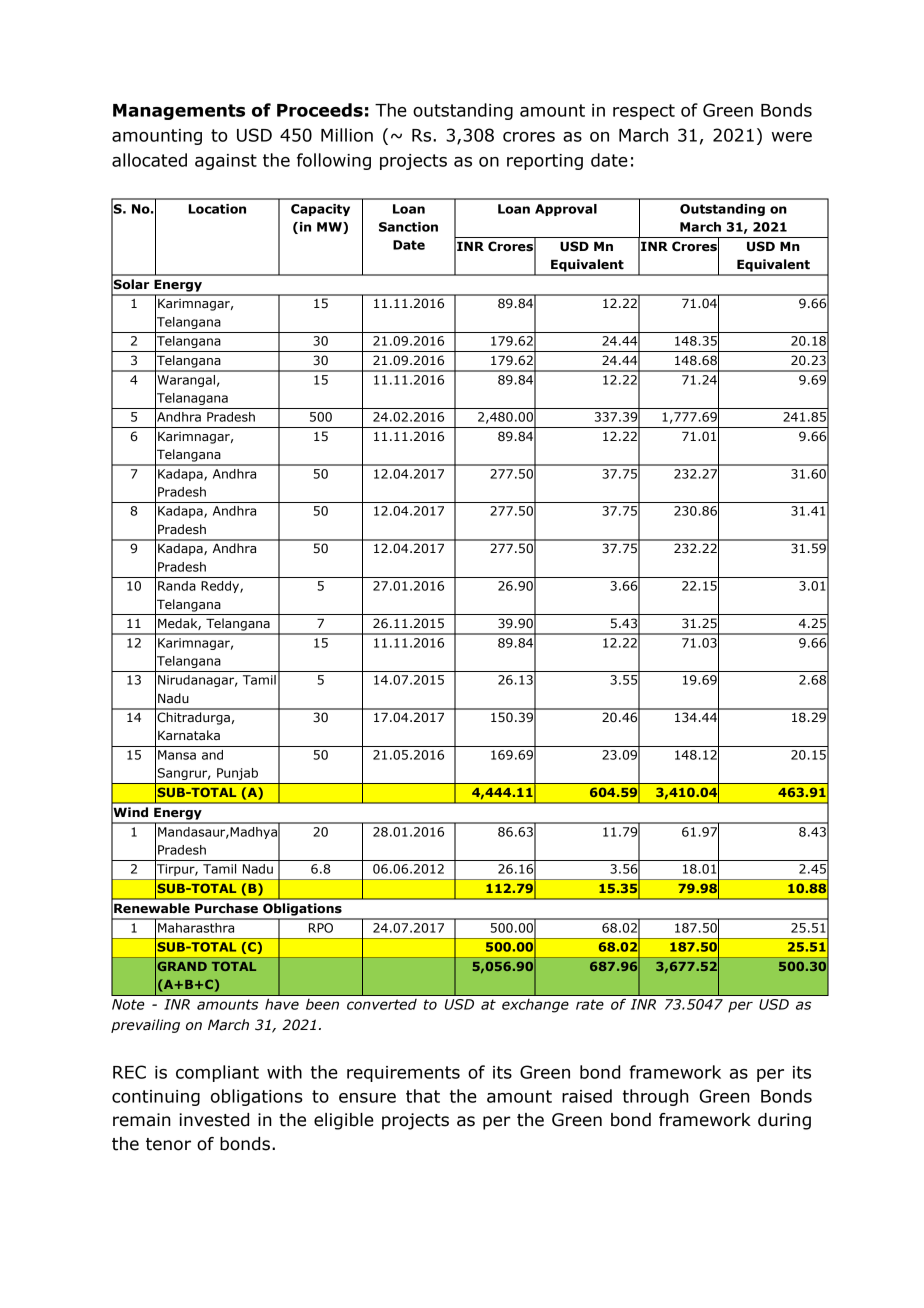 This document has height=1308, width=924. Describe the element at coordinates (382, 1004) in the document. I see `converted` at that location.
